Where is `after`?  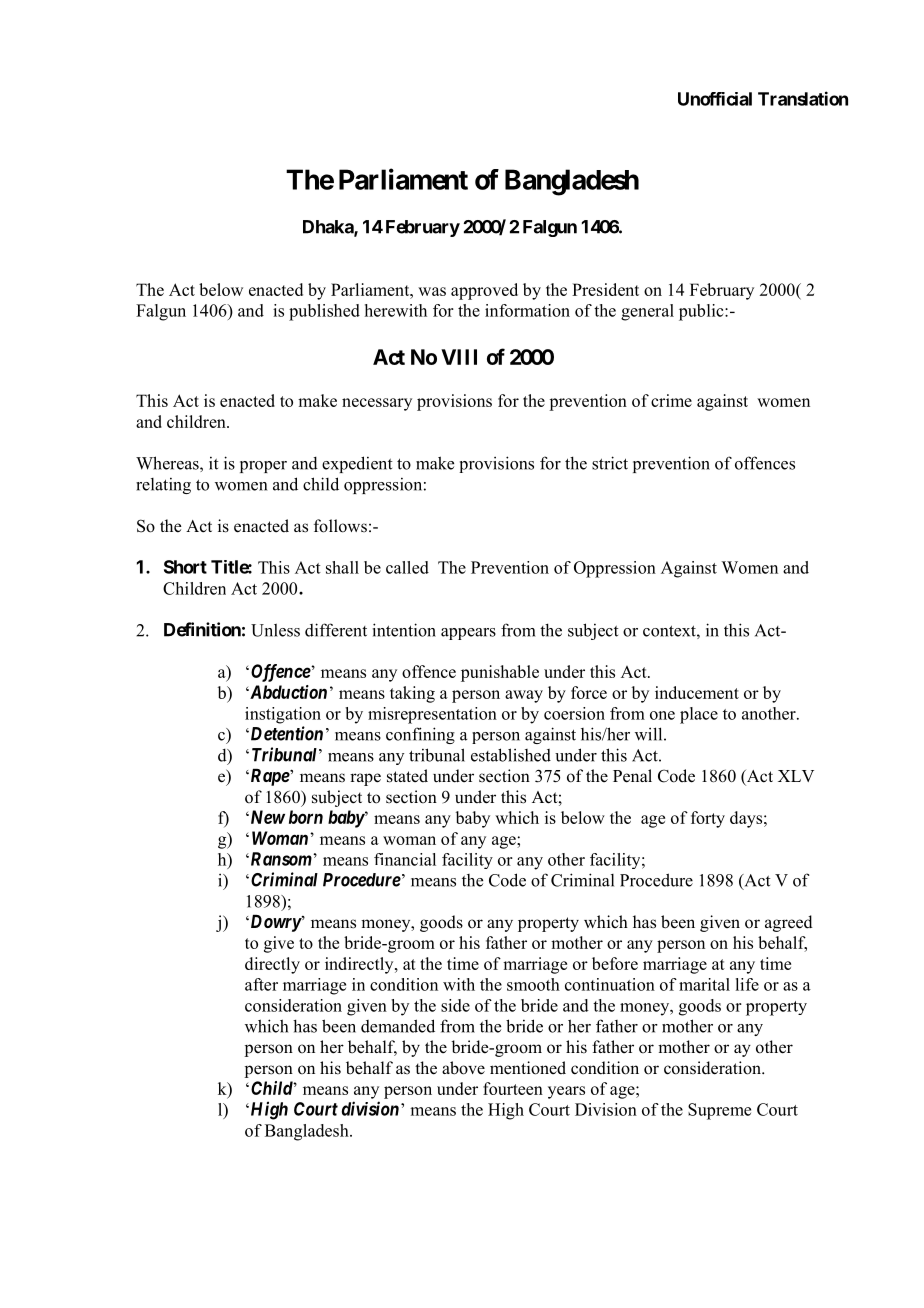
after is located at coordinates (261, 984).
